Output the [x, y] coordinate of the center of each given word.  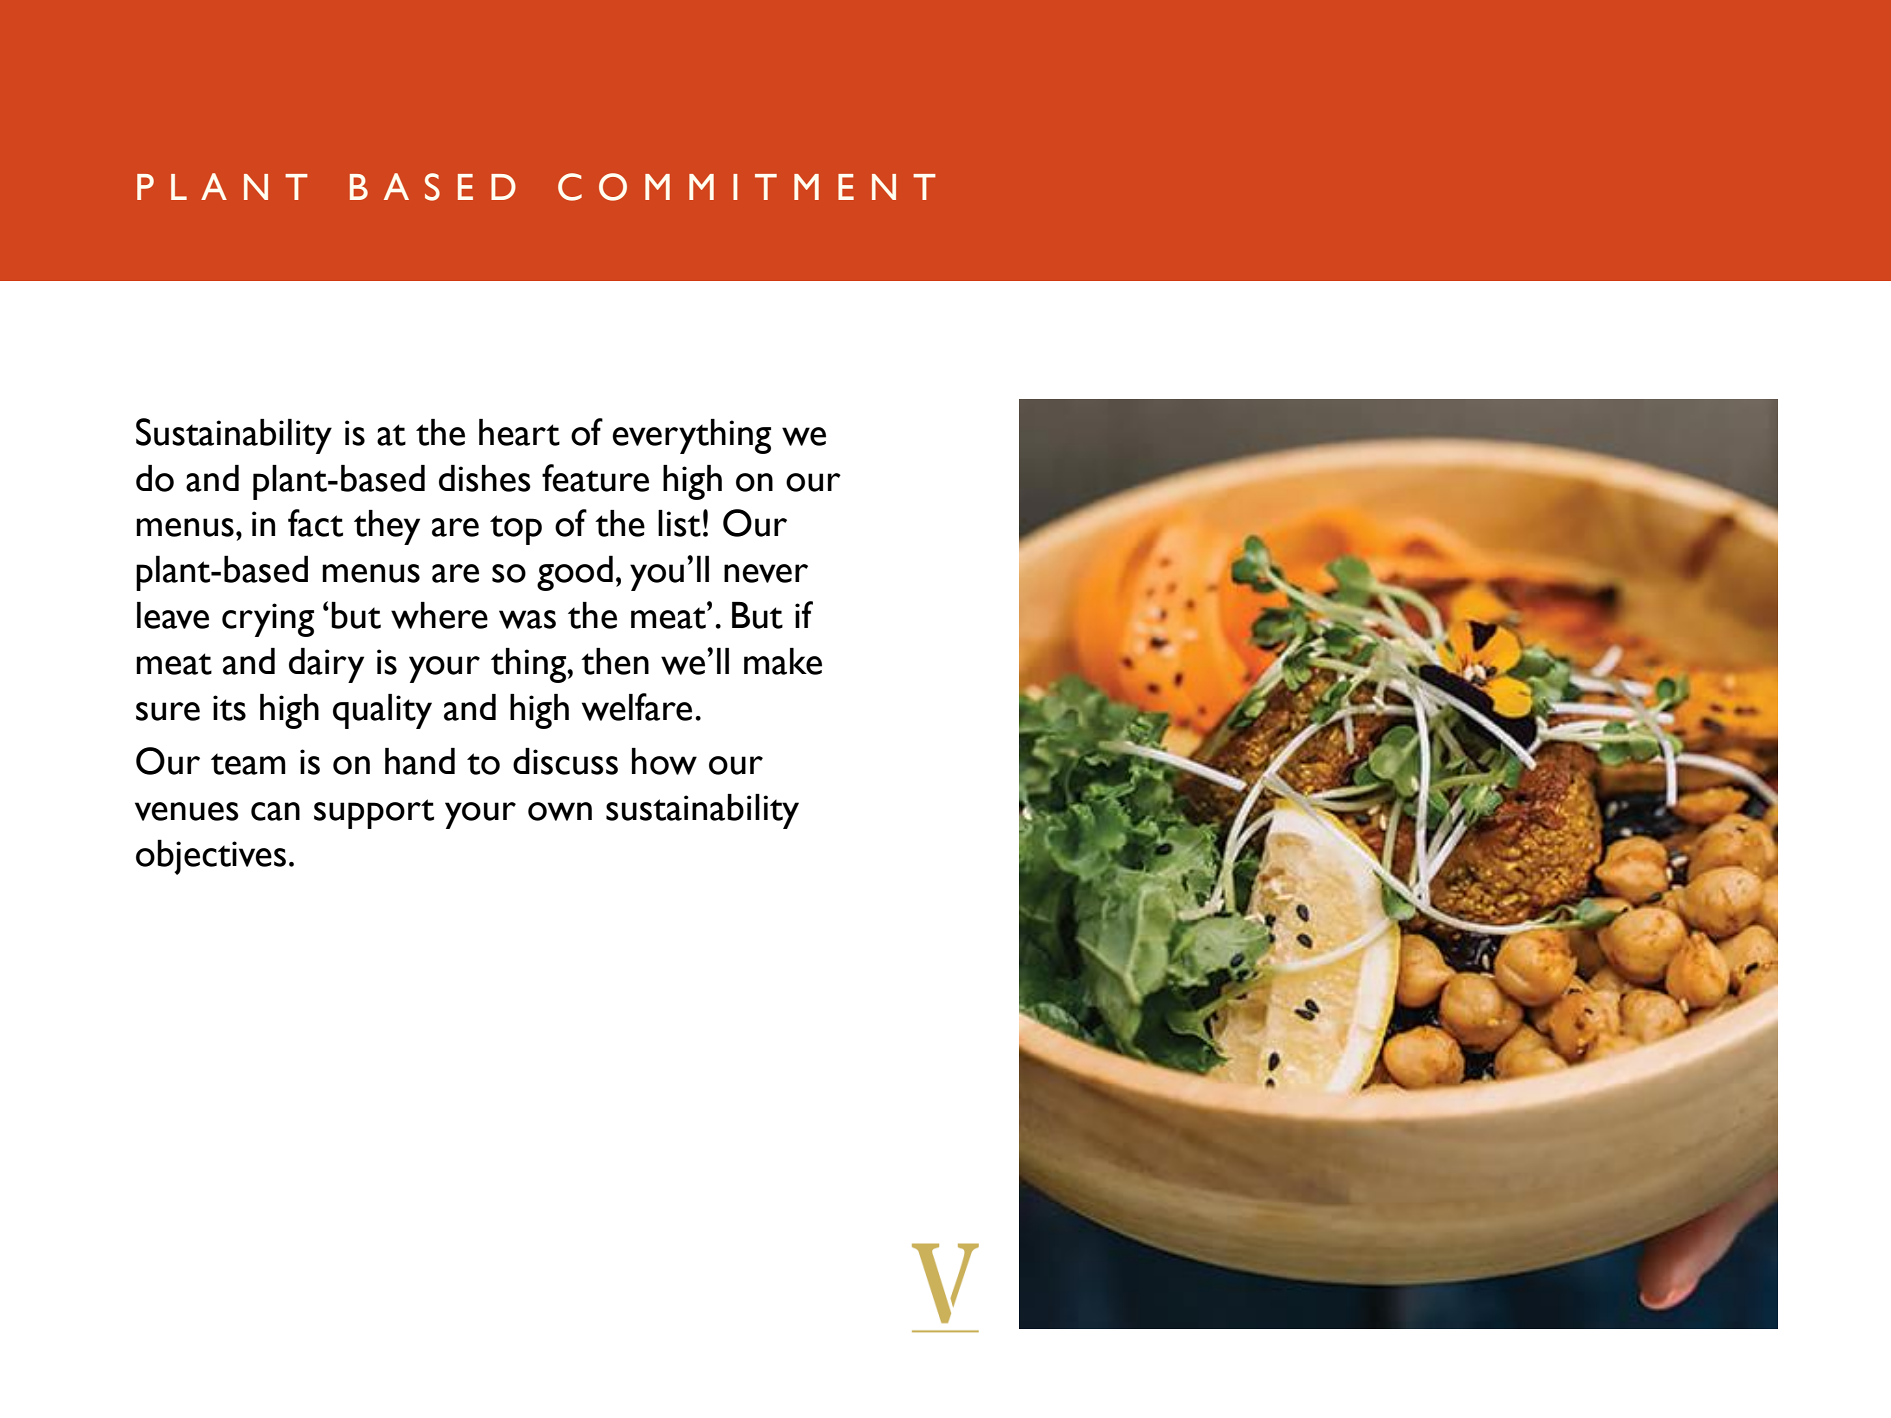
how [664, 761]
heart [519, 432]
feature [595, 478]
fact [315, 523]
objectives [211, 857]
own [560, 811]
